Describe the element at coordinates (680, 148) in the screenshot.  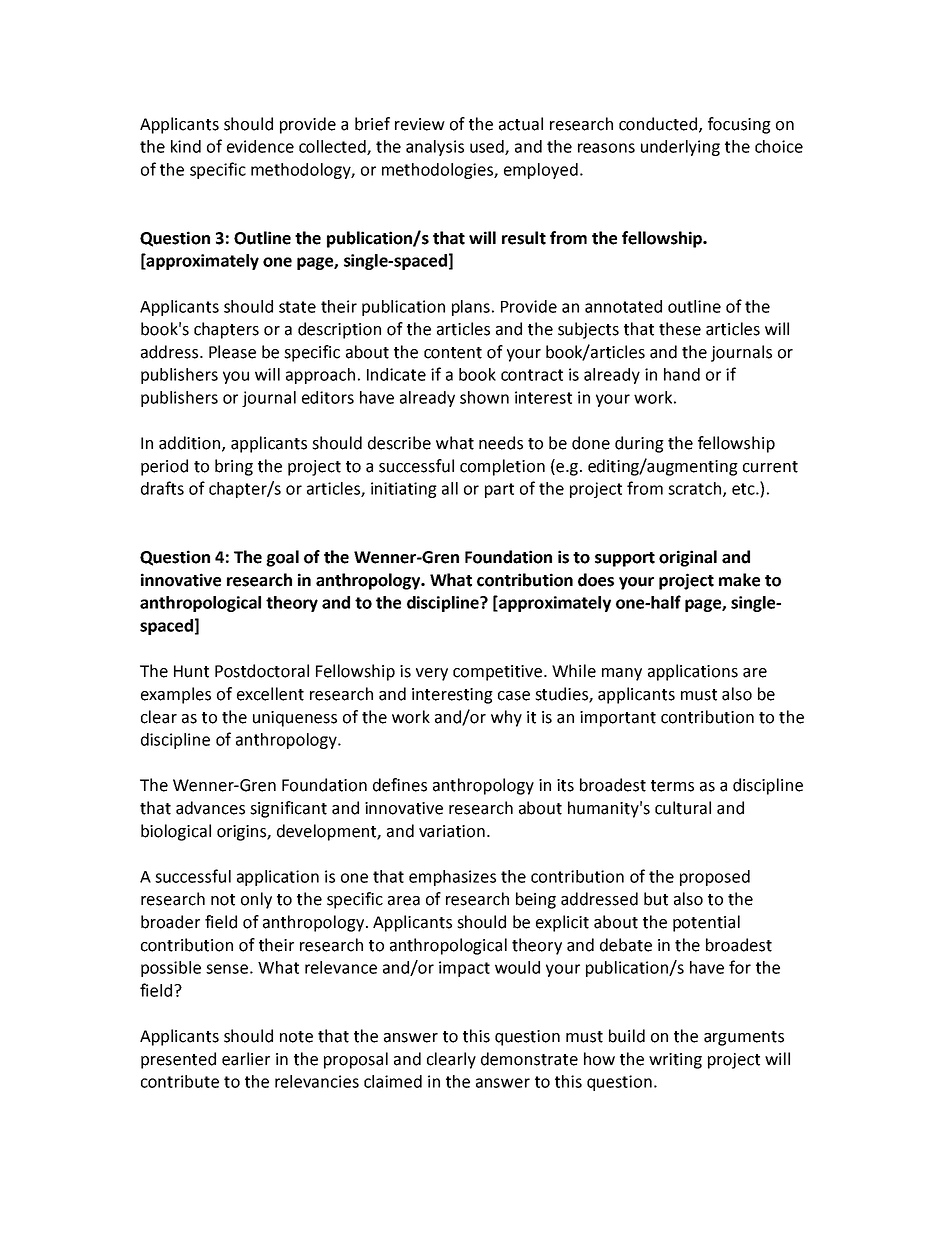
I see `underlying` at that location.
